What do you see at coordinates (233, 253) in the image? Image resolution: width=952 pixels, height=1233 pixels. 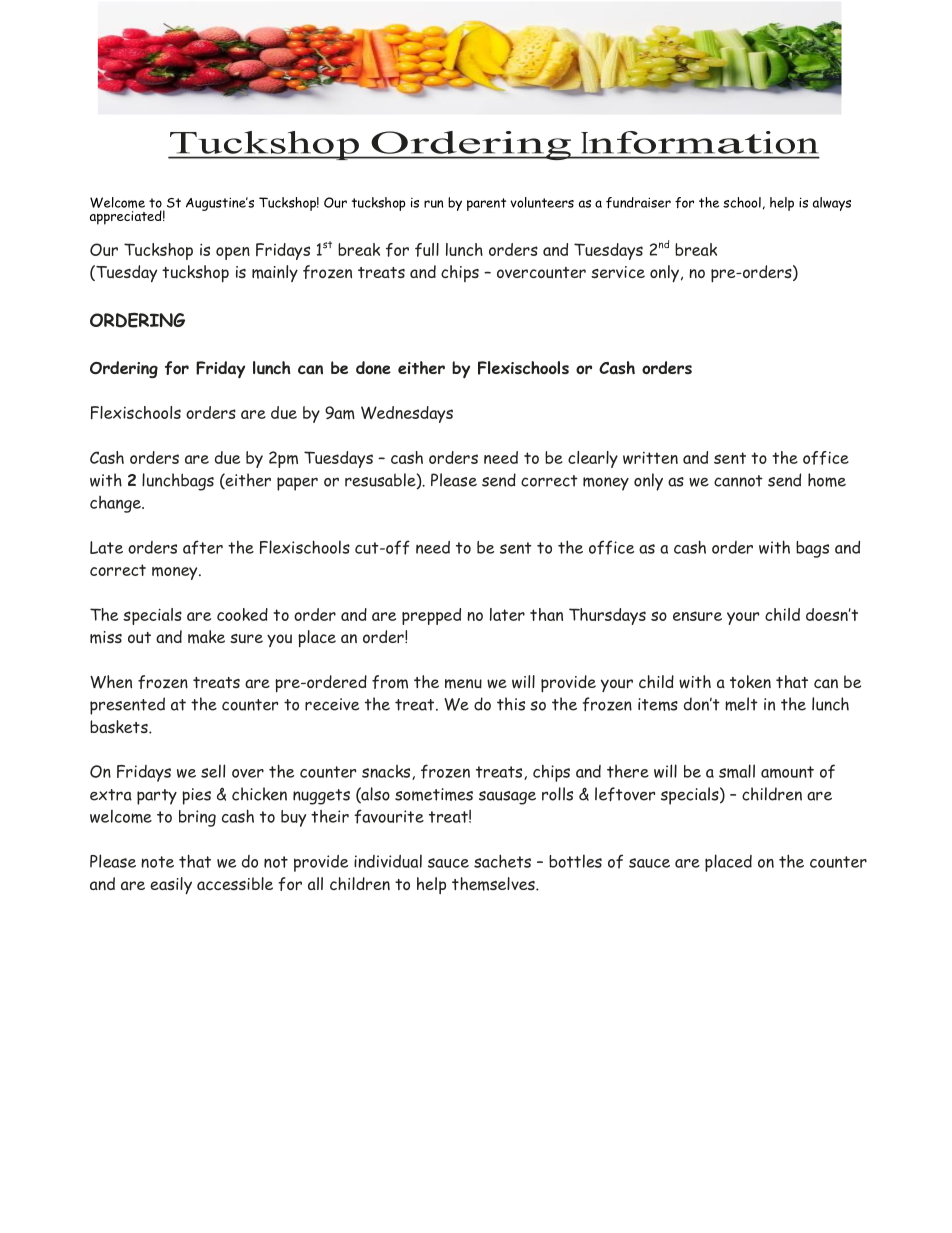 I see `open` at bounding box center [233, 253].
